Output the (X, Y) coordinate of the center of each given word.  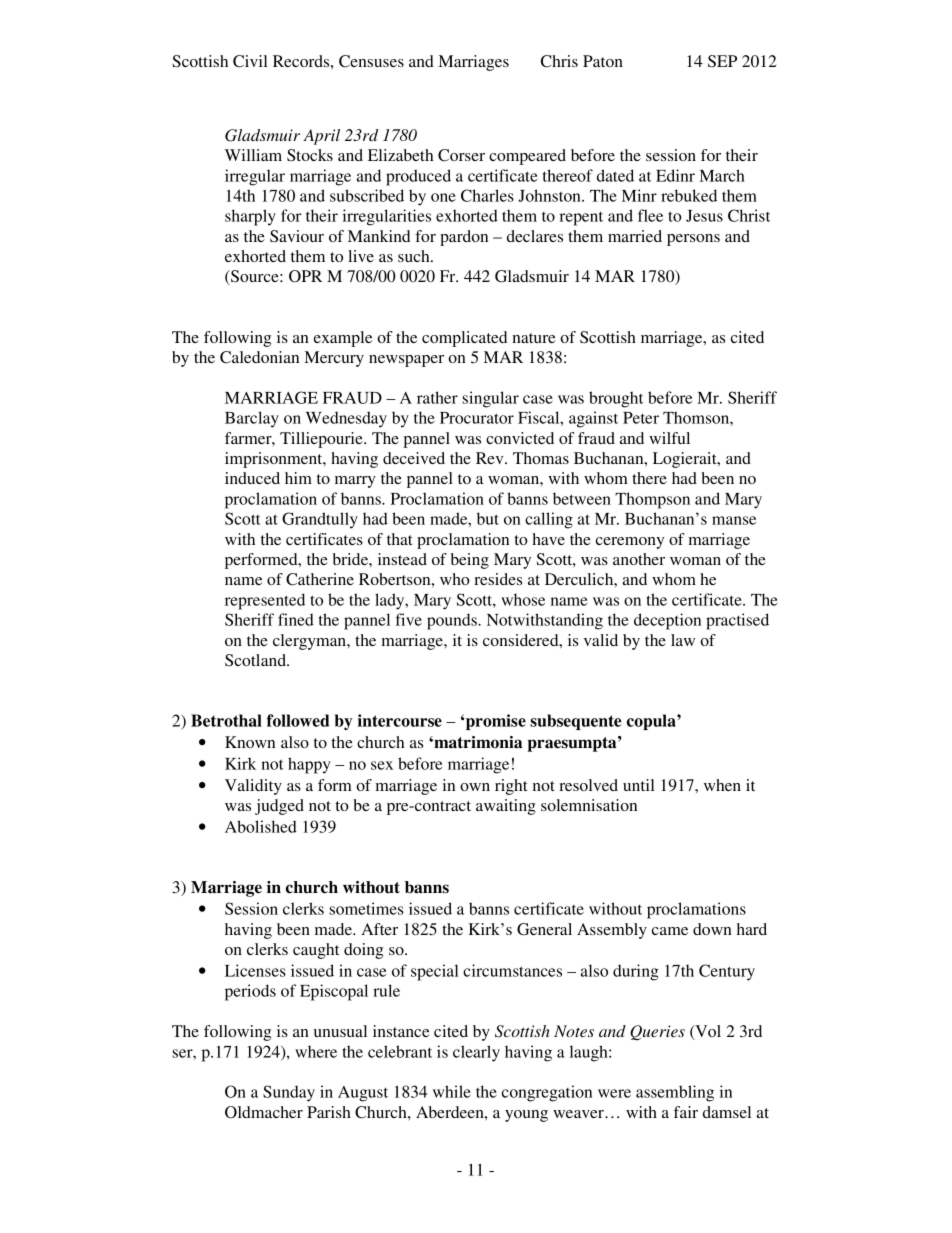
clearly (476, 1053)
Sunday (289, 1093)
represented (265, 601)
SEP (722, 61)
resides (498, 579)
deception (667, 621)
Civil (250, 61)
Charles (487, 195)
